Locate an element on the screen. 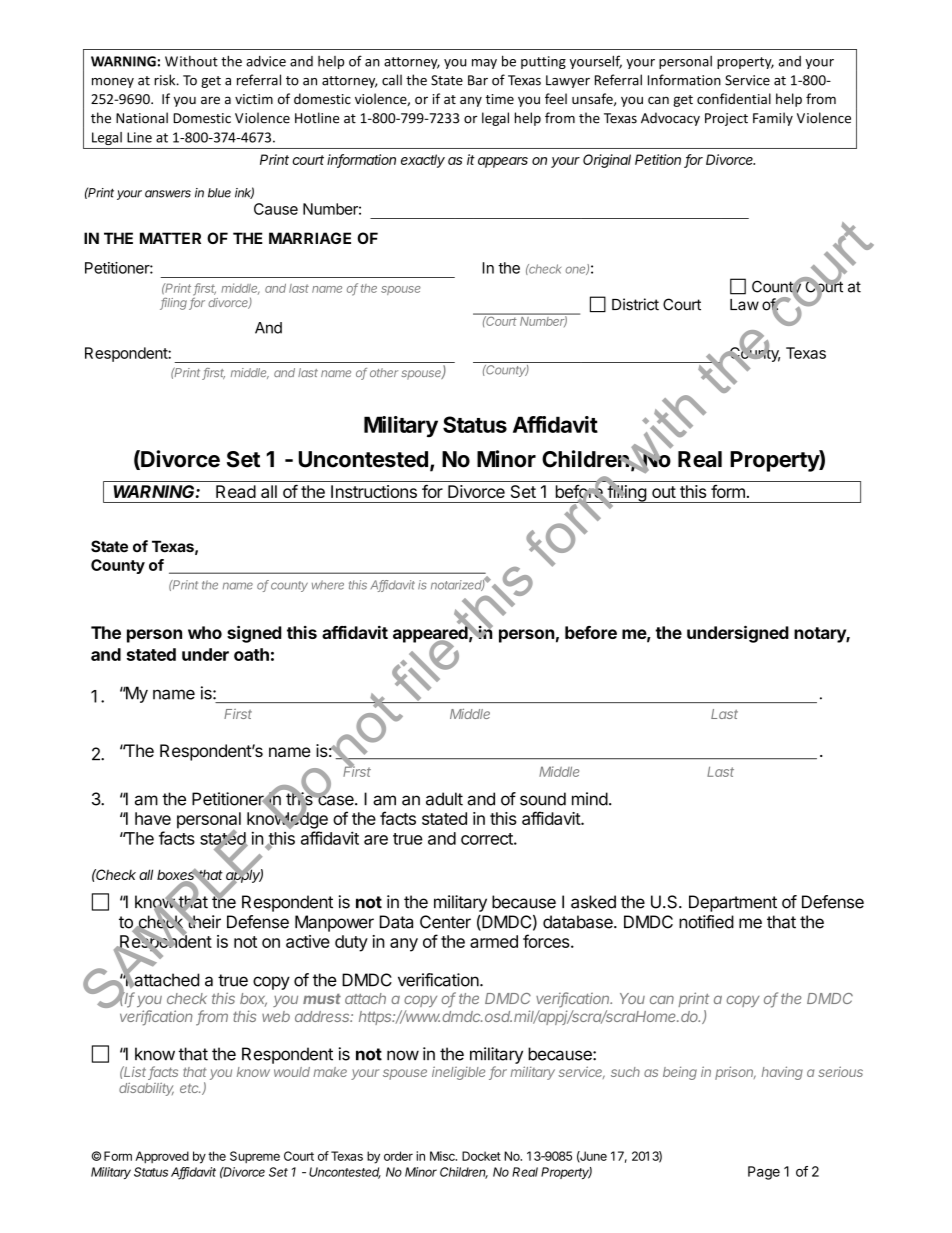 This screenshot has width=952, height=1233. Page is located at coordinates (764, 1173).
